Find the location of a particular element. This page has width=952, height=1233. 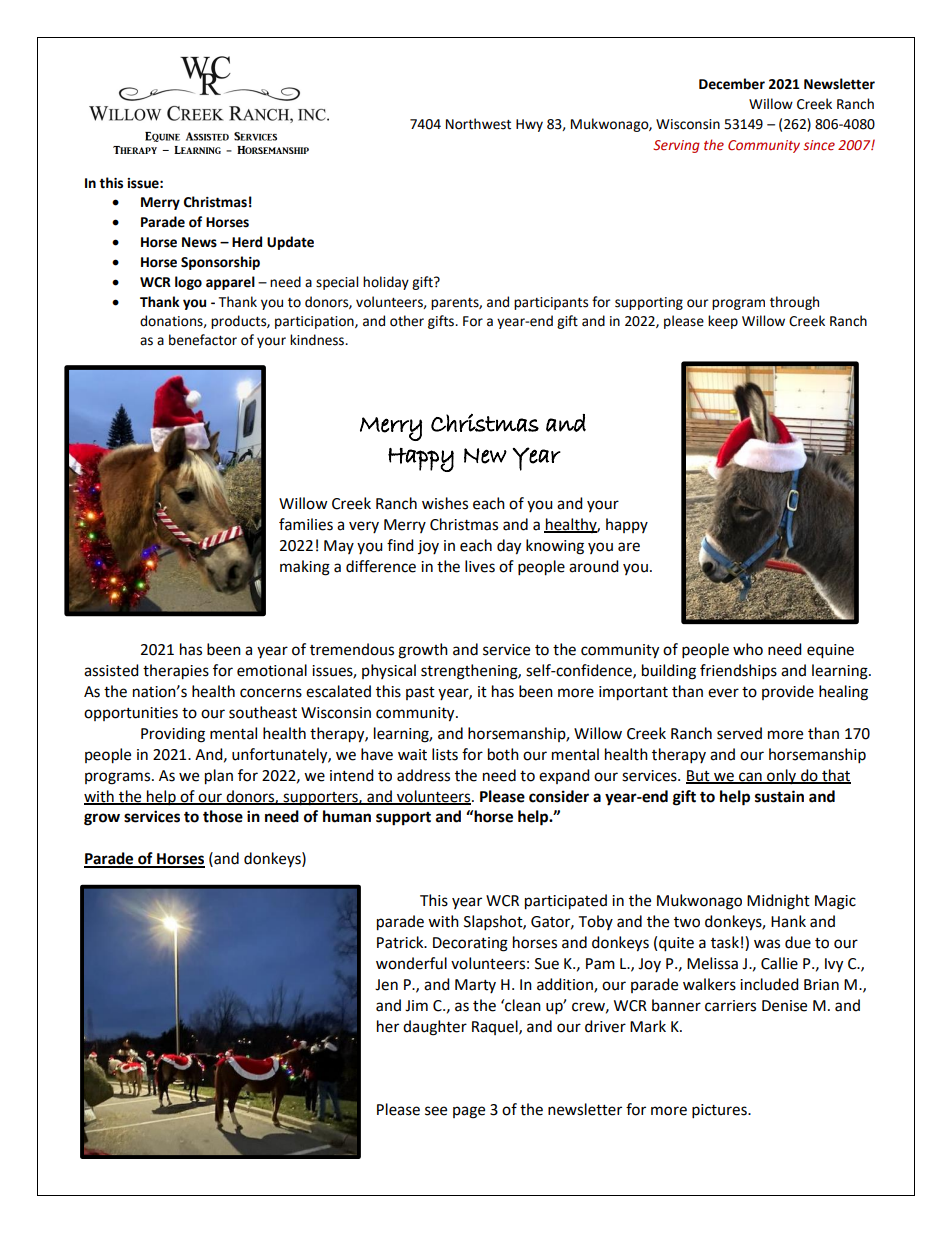

December is located at coordinates (732, 84).
